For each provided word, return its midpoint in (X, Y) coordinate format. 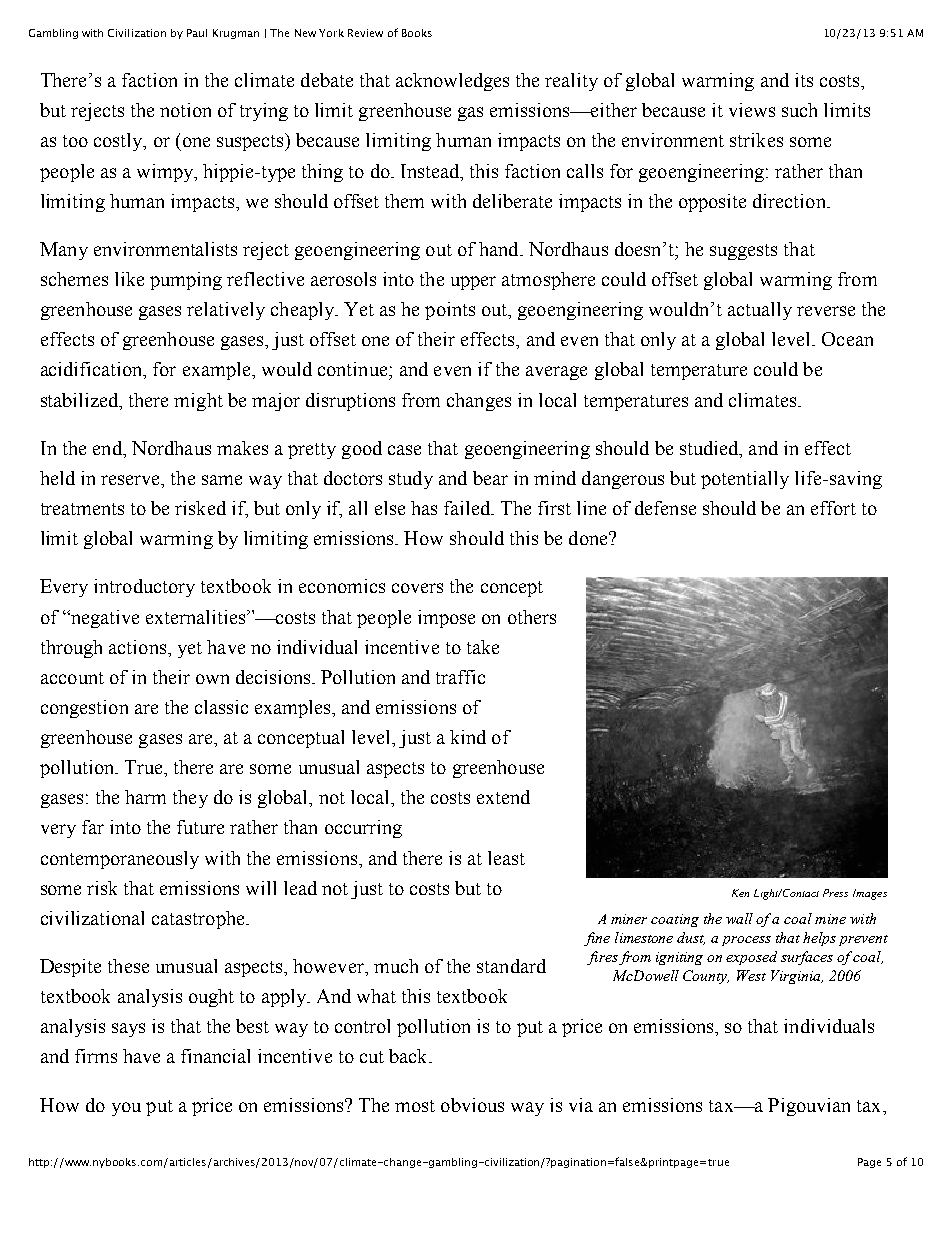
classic (221, 707)
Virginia (797, 977)
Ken (740, 893)
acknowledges (452, 82)
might (198, 402)
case (404, 450)
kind (468, 737)
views (752, 110)
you (126, 1109)
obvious (472, 1105)
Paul (197, 33)
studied (710, 449)
